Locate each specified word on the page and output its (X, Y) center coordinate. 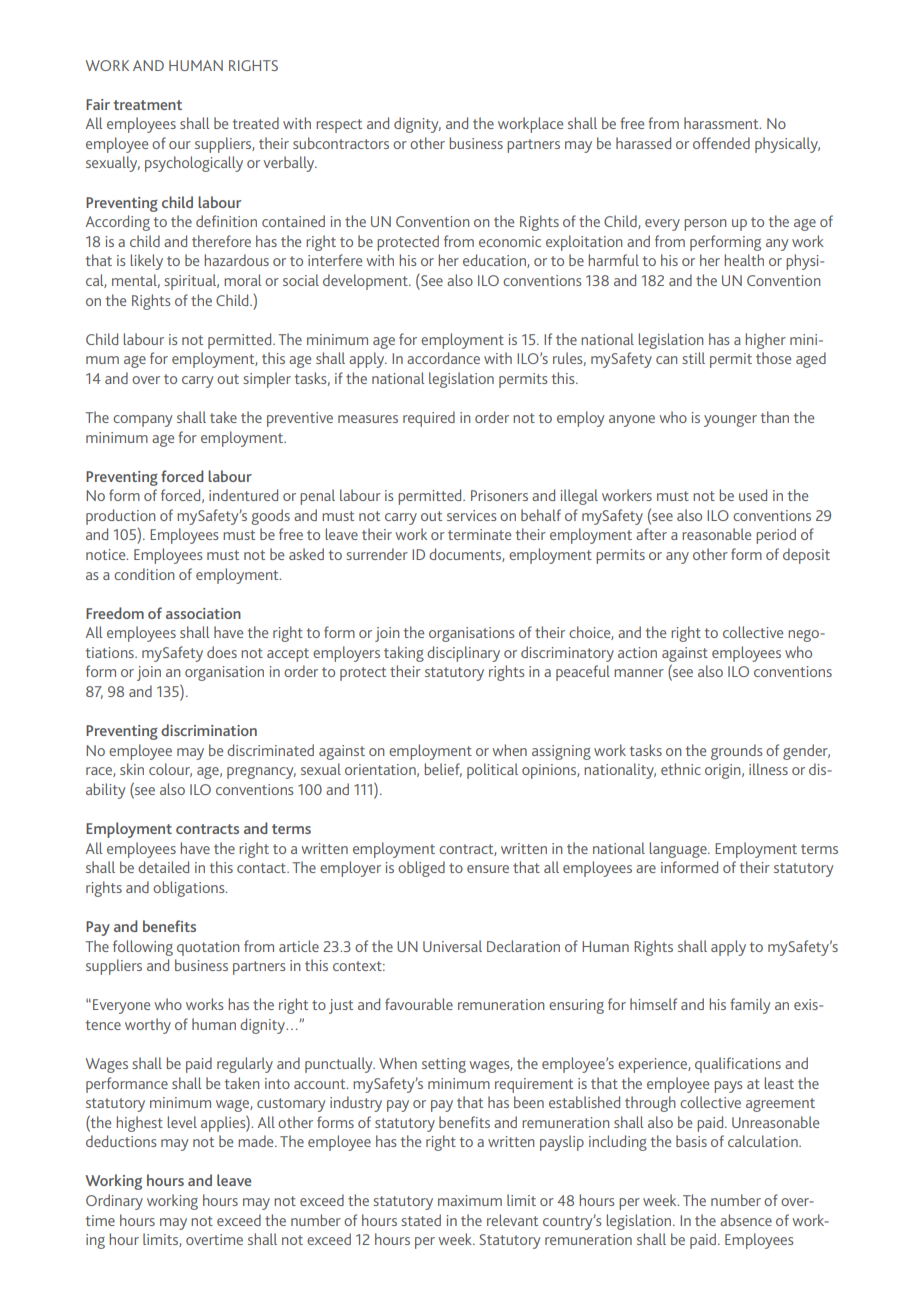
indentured (243, 495)
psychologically (194, 164)
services (471, 515)
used (753, 495)
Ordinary (114, 1202)
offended (721, 143)
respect (339, 126)
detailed (163, 867)
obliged (421, 869)
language (679, 850)
